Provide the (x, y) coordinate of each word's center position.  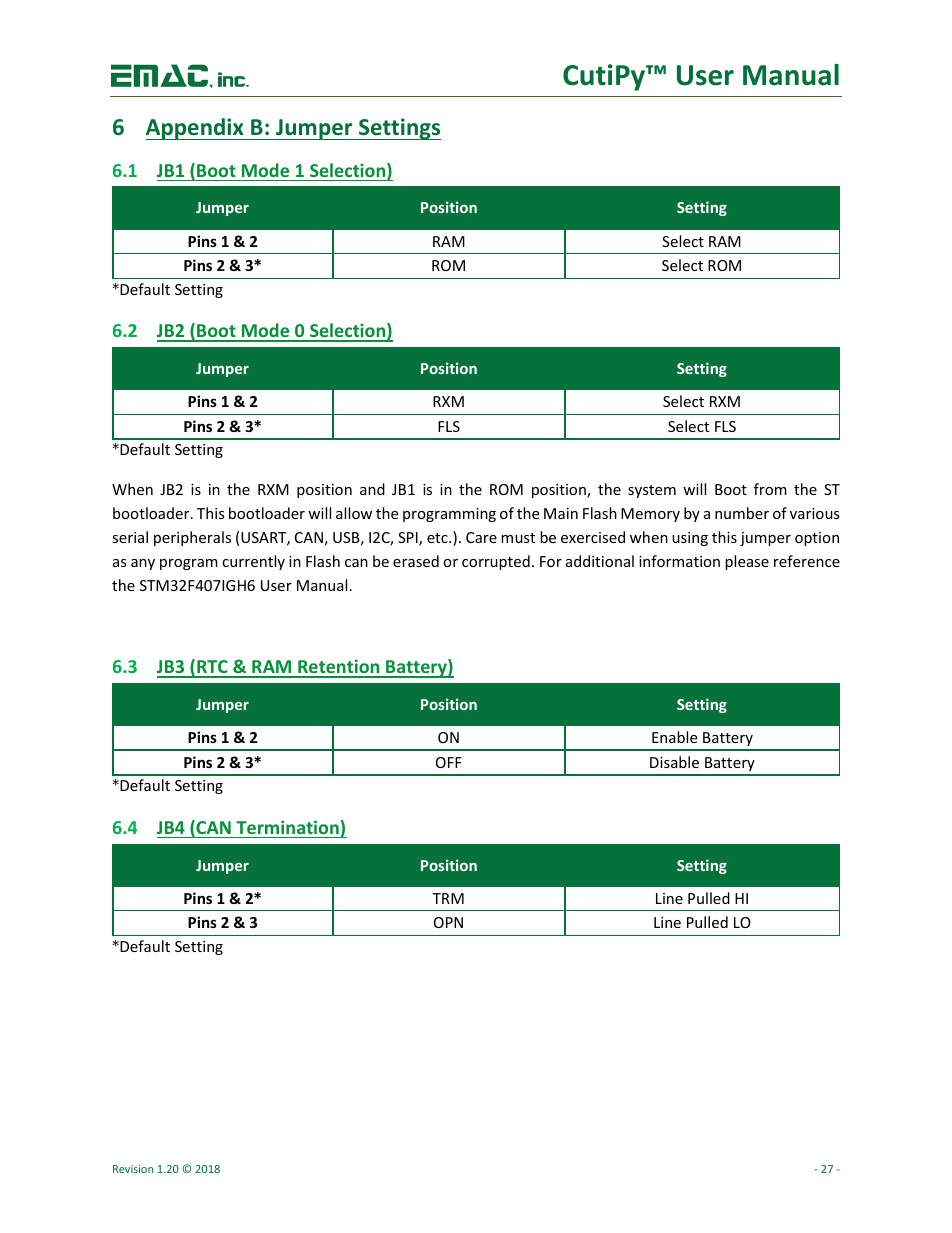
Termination (287, 827)
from (770, 489)
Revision (133, 1169)
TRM (448, 898)
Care (481, 537)
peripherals (192, 538)
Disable (674, 762)
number (742, 513)
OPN (448, 922)
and (372, 489)
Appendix (196, 129)
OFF (449, 762)
